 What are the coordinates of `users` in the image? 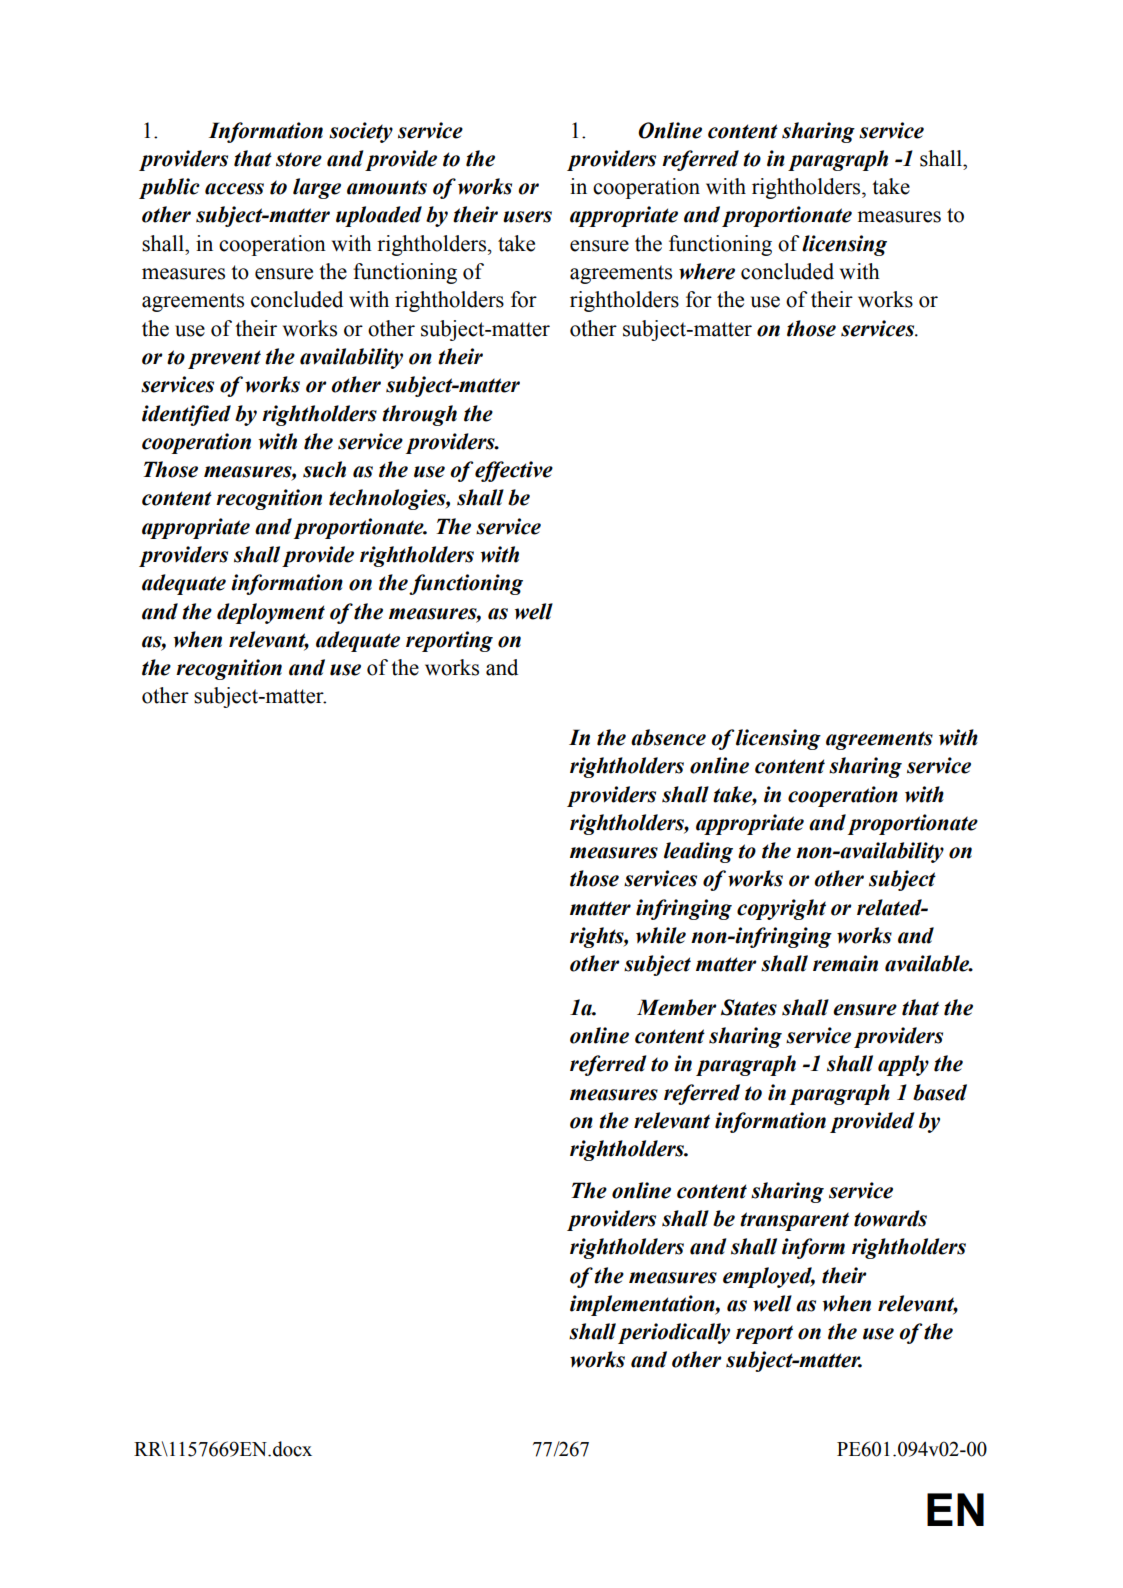 It's located at (527, 217).
